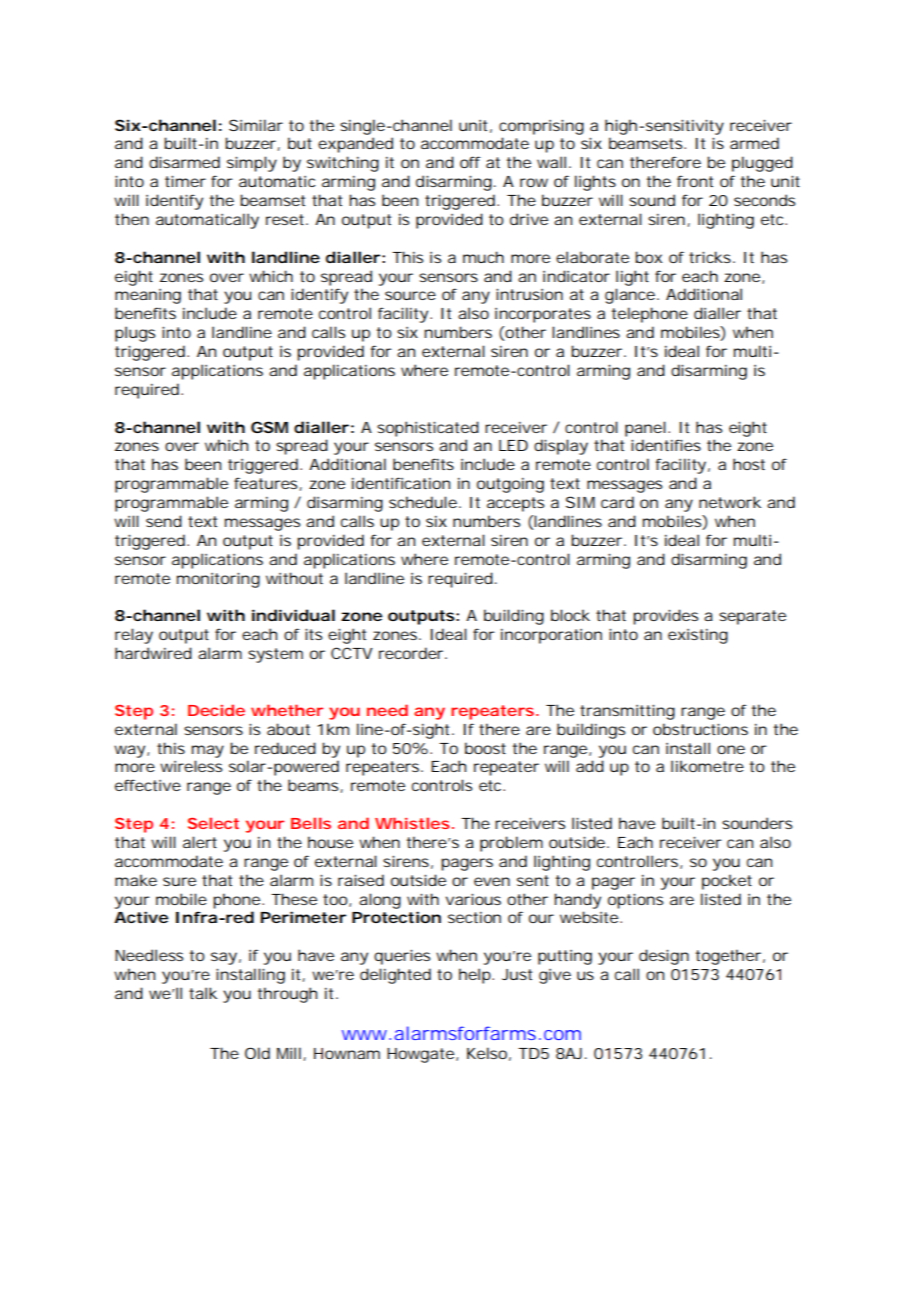 The width and height of the document is (924, 1308). Describe the element at coordinates (411, 653) in the document. I see `recorder` at that location.
